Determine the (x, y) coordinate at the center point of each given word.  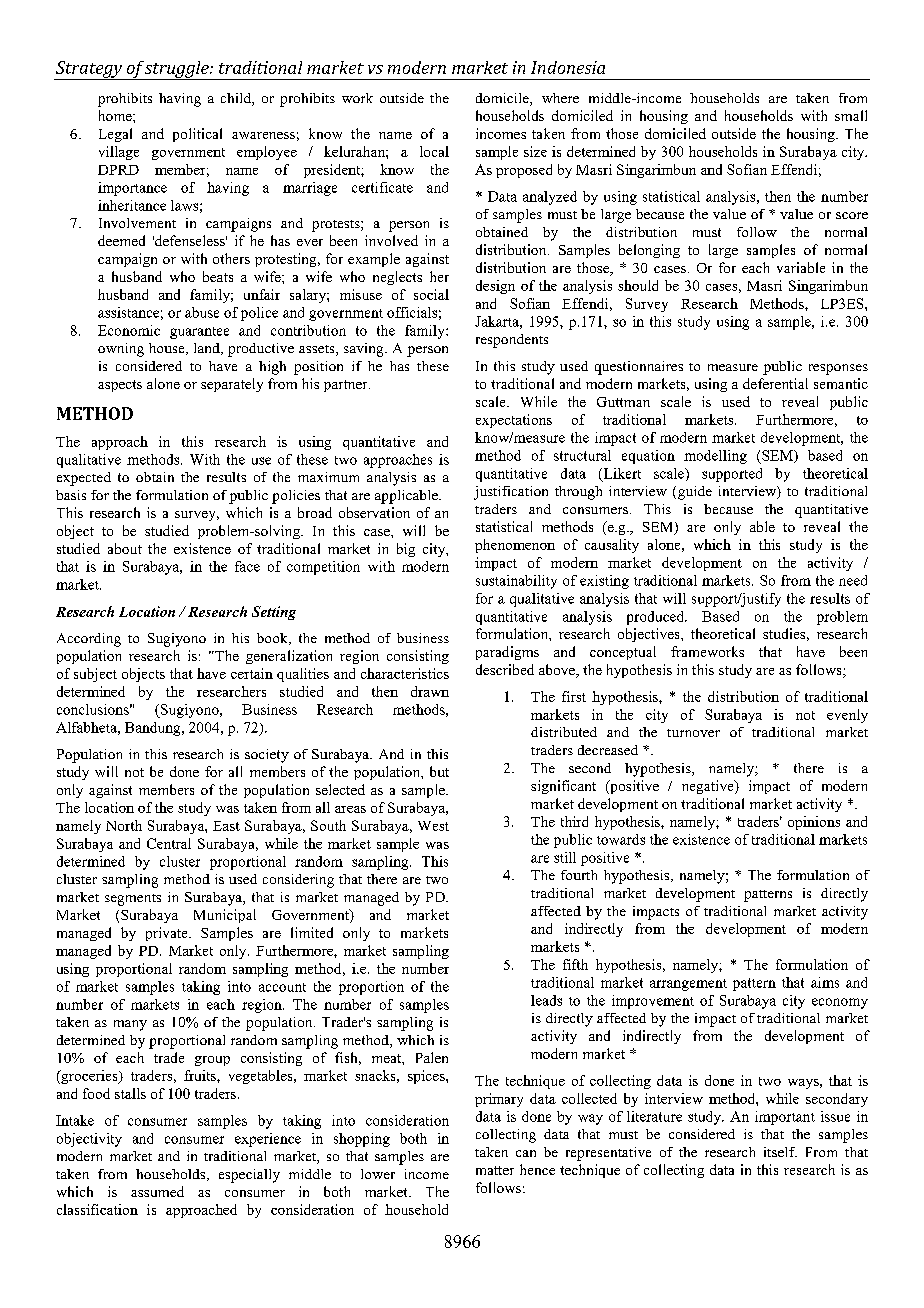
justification (511, 493)
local (434, 151)
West (433, 826)
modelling (715, 457)
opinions (814, 823)
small (851, 115)
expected (84, 479)
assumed (157, 1191)
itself (780, 1152)
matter (495, 1170)
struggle (177, 70)
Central (169, 843)
